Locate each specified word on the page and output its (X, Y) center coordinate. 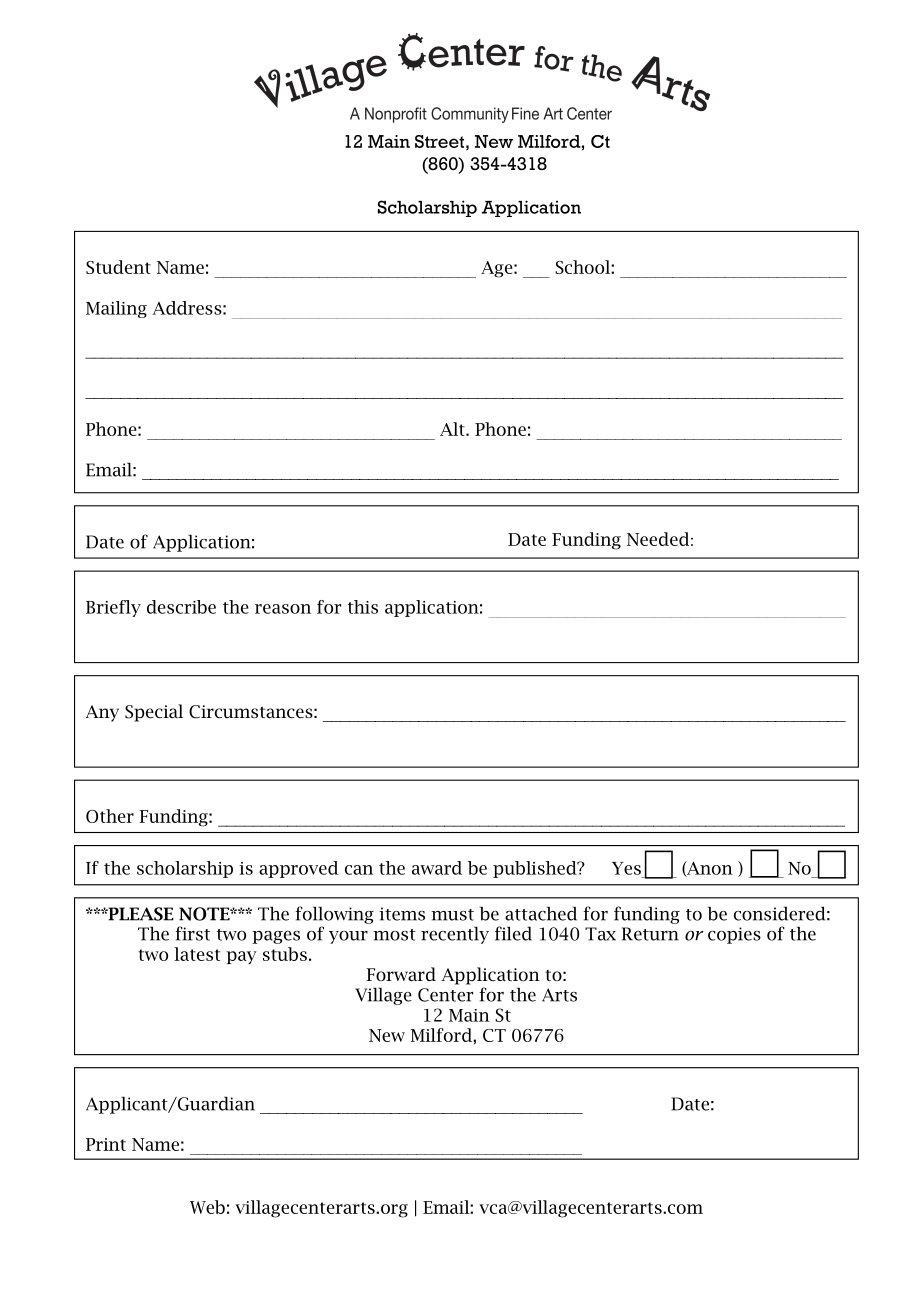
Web (207, 1207)
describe (181, 607)
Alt (453, 429)
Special (154, 713)
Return (650, 934)
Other (110, 816)
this (363, 607)
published (536, 869)
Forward (401, 974)
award (437, 868)
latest (197, 954)
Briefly (113, 608)
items (402, 914)
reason (283, 609)
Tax (600, 934)
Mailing (116, 309)
